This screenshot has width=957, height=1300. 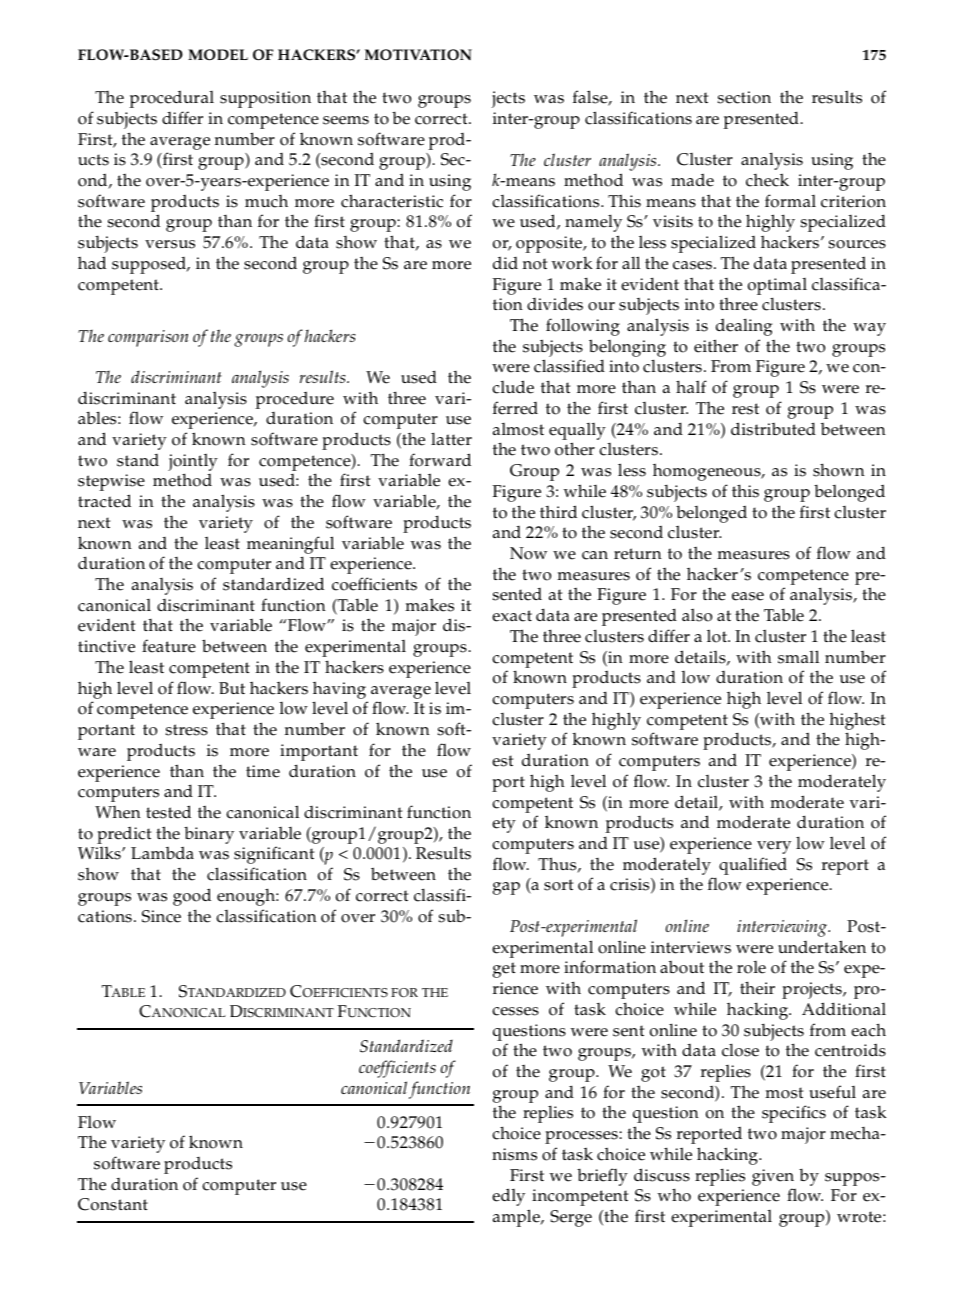 What do you see at coordinates (753, 866) in the screenshot?
I see `qualified` at bounding box center [753, 866].
